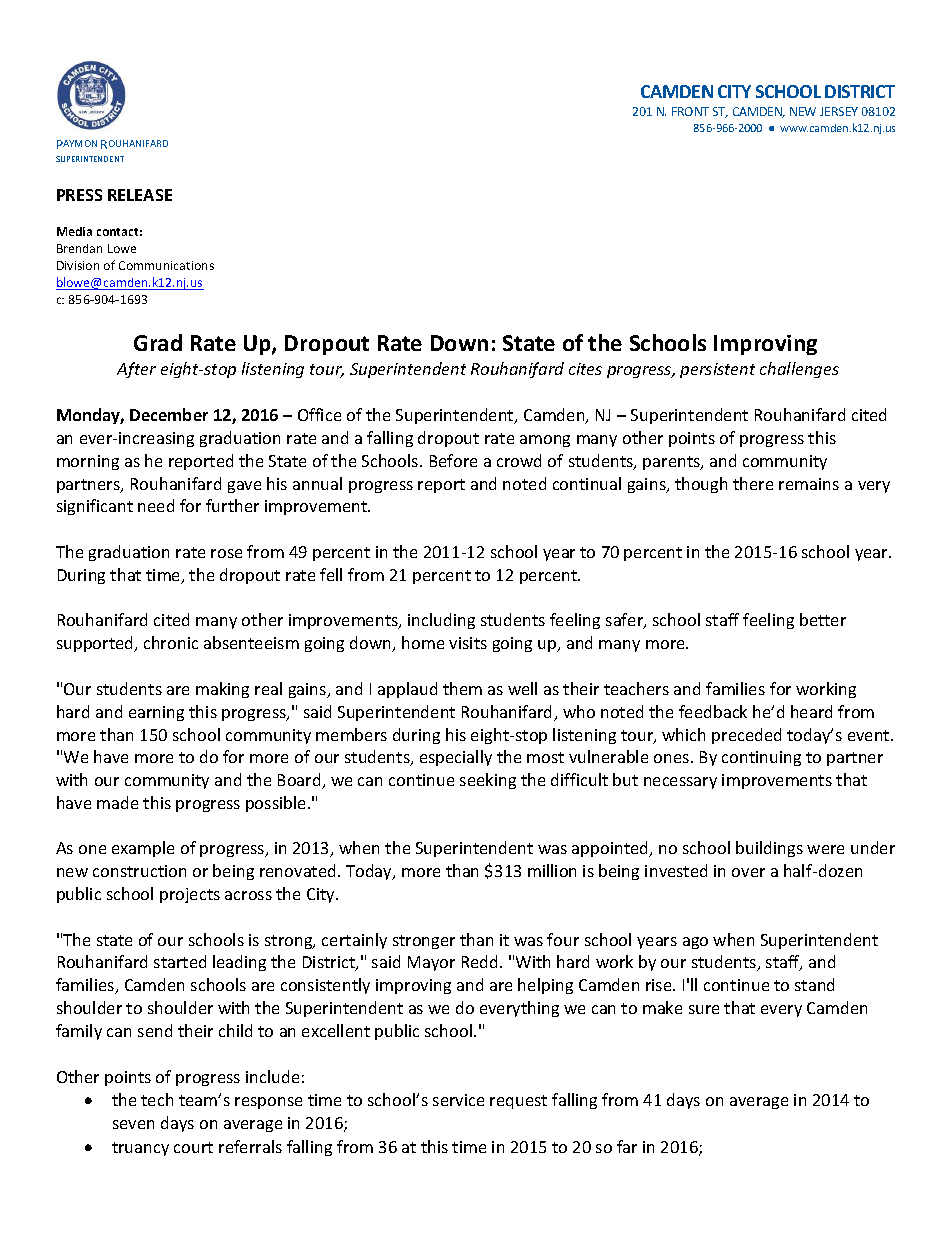 The height and width of the screenshot is (1233, 952). I want to click on need, so click(156, 505).
